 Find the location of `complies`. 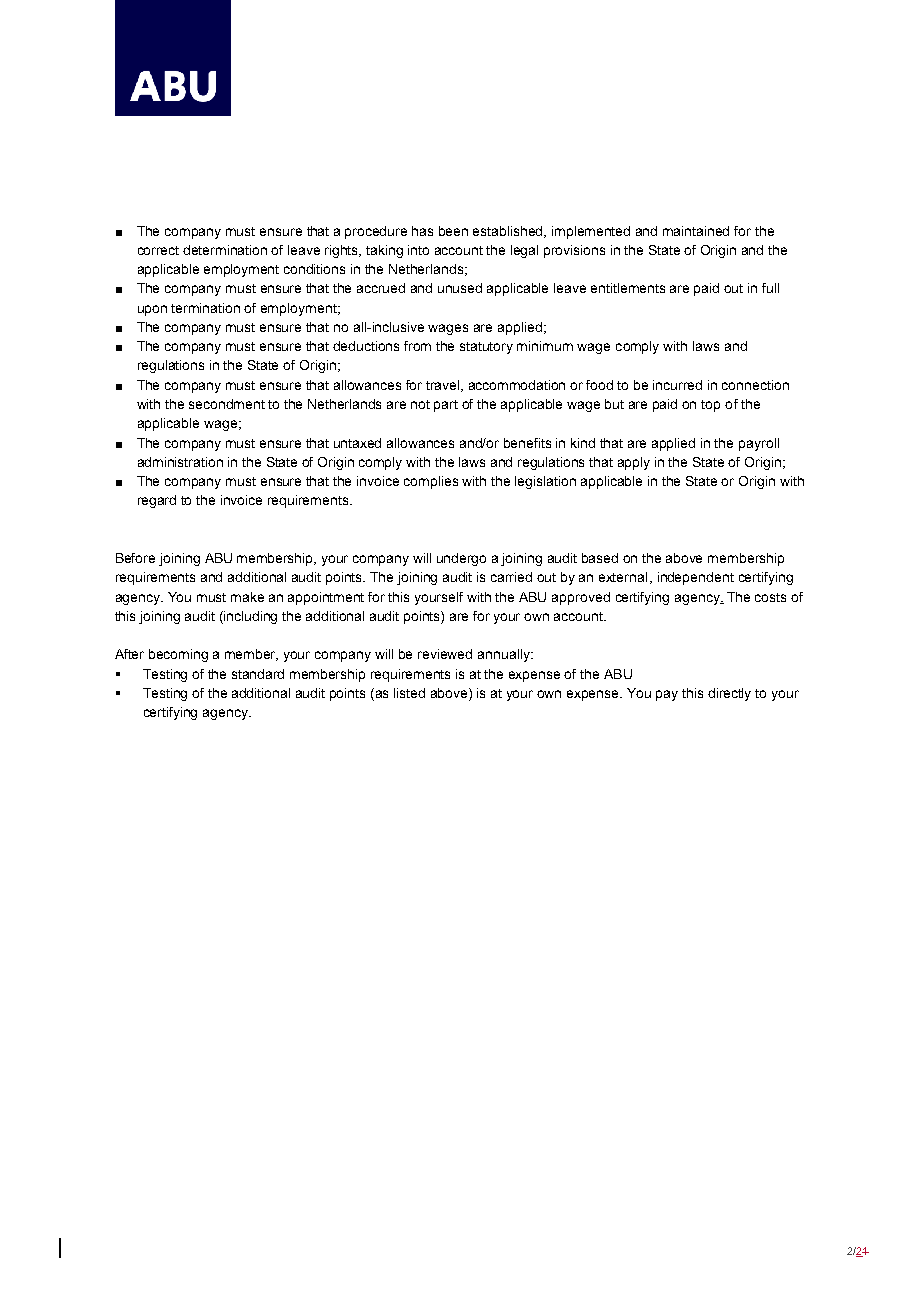

complies is located at coordinates (431, 482).
